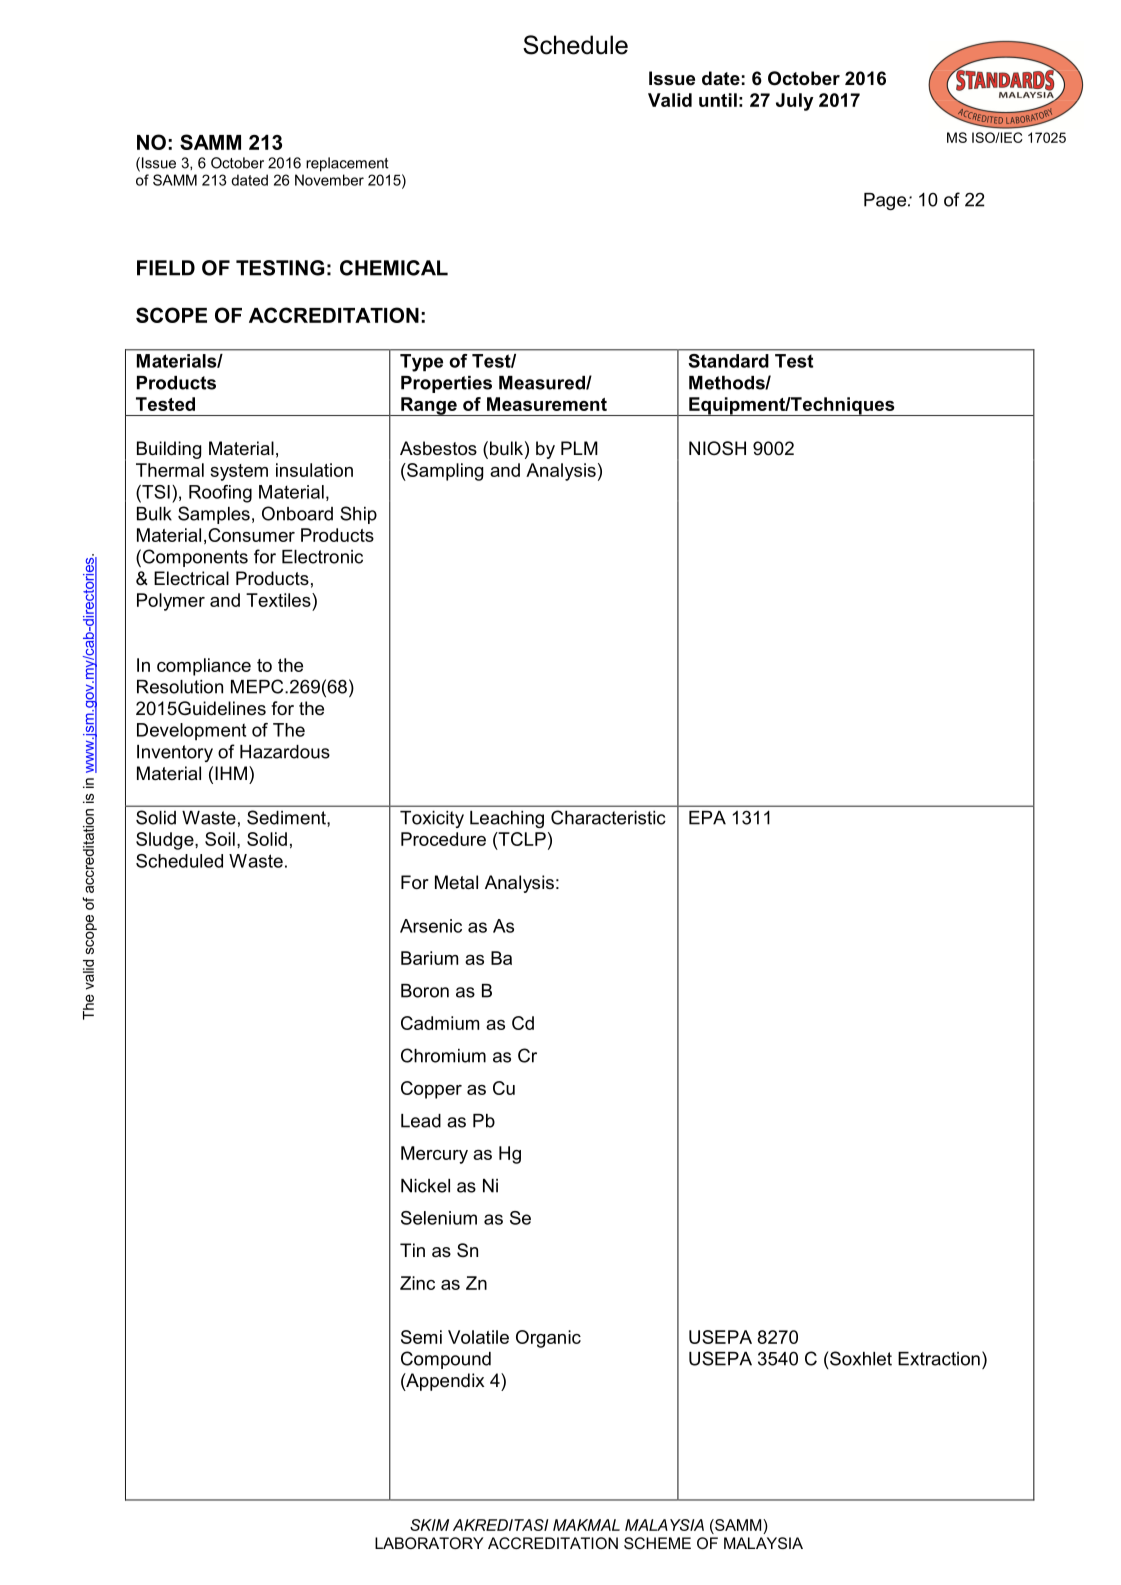 This document has width=1121, height=1585. Describe the element at coordinates (579, 448) in the document. I see `PLM` at that location.
